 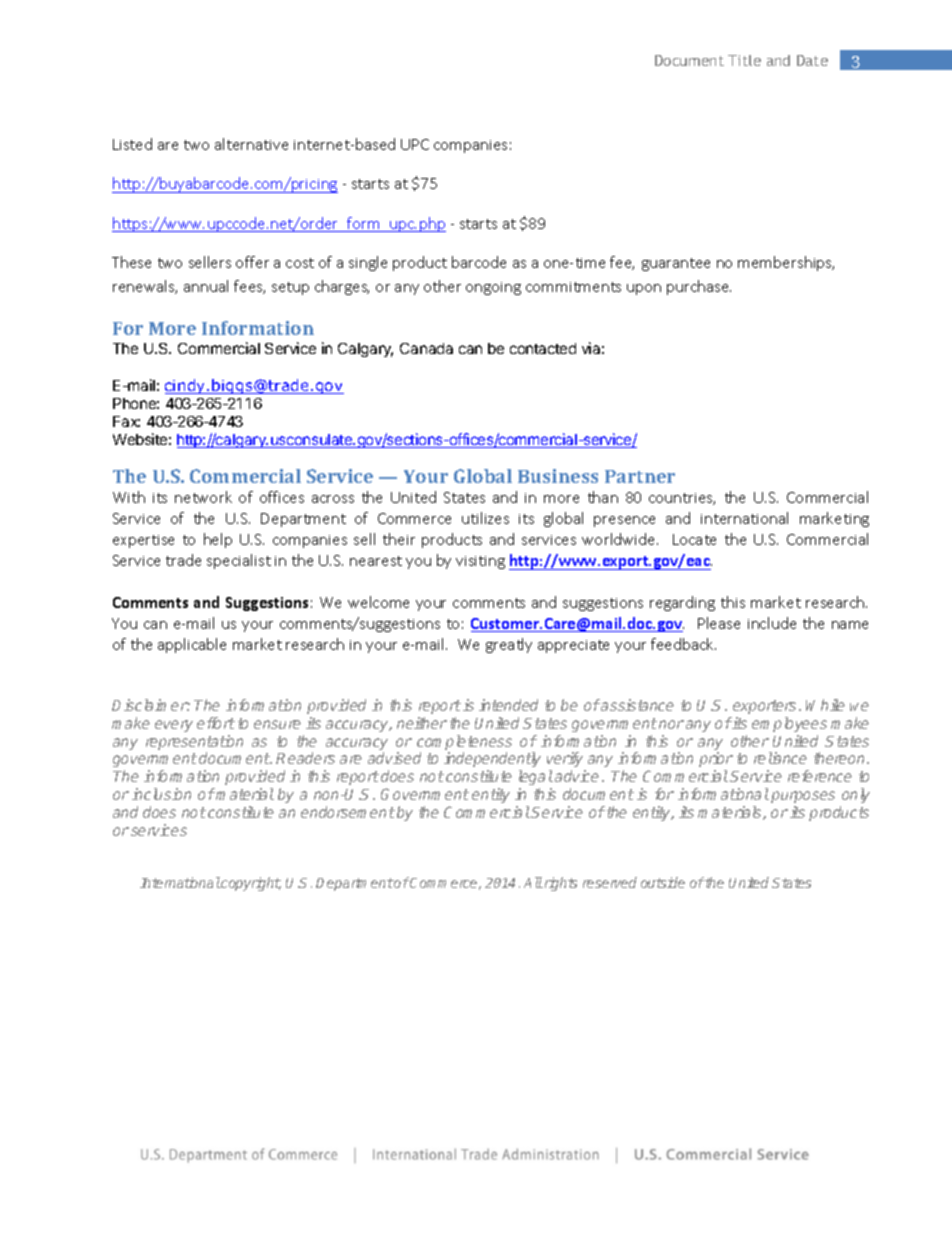 What do you see at coordinates (663, 882) in the screenshot?
I see `outside` at bounding box center [663, 882].
